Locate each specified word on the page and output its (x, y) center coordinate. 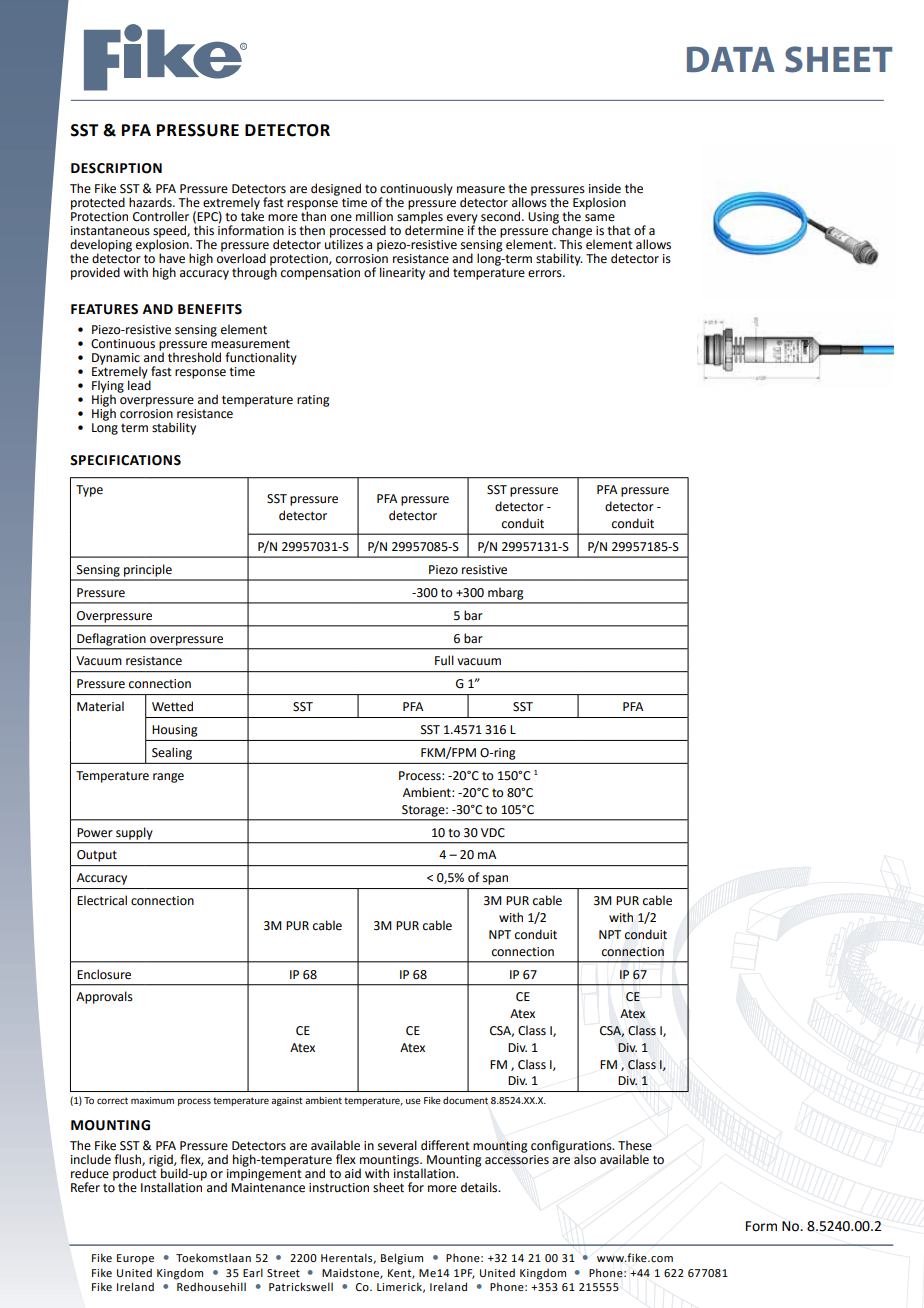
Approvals (104, 997)
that (619, 230)
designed (336, 189)
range (168, 778)
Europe (135, 1259)
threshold (194, 357)
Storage (424, 811)
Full (444, 660)
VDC (493, 833)
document (465, 1100)
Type (89, 491)
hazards (151, 202)
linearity (402, 273)
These (635, 1145)
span (495, 880)
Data (731, 59)
